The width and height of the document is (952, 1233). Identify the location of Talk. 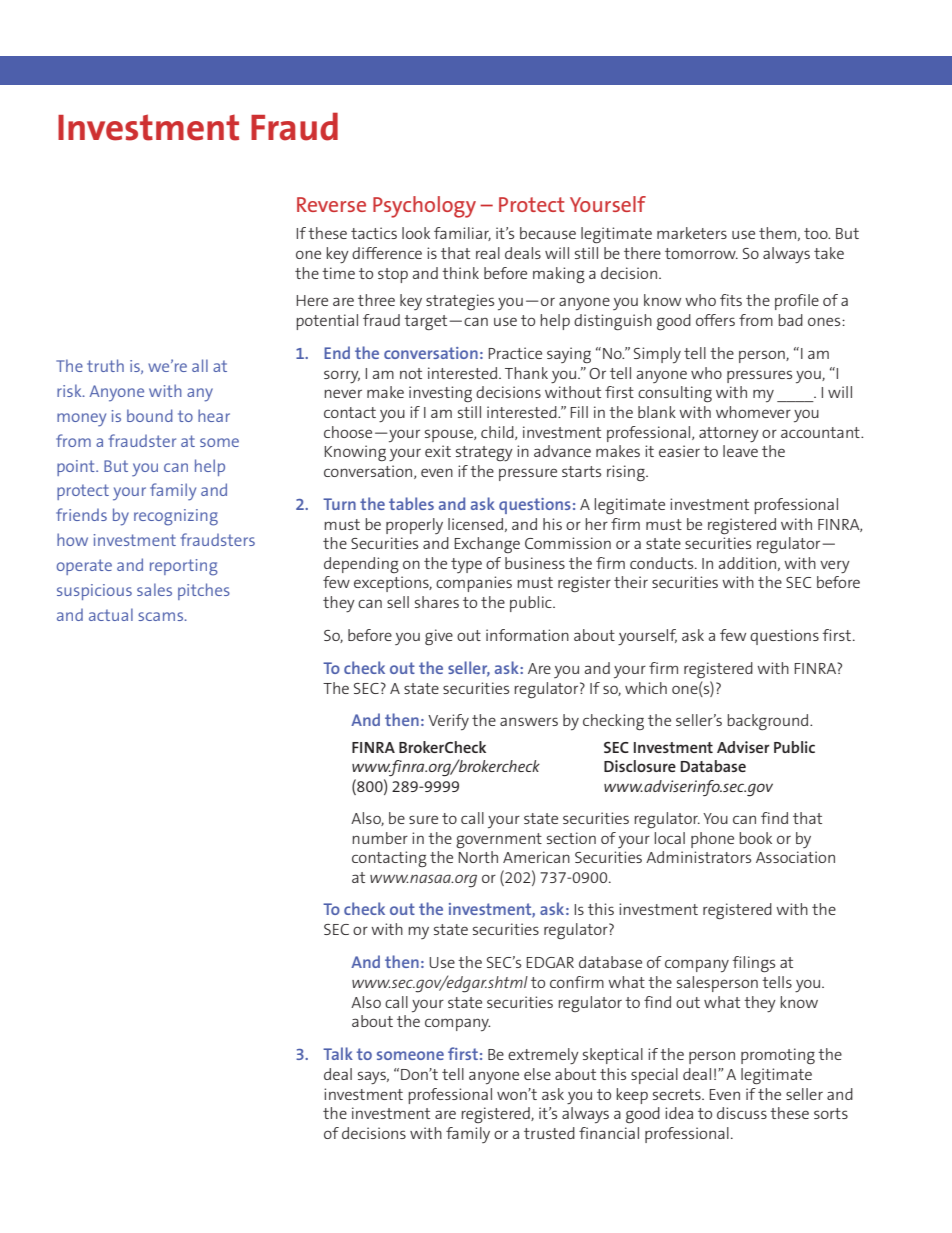
(338, 1053).
